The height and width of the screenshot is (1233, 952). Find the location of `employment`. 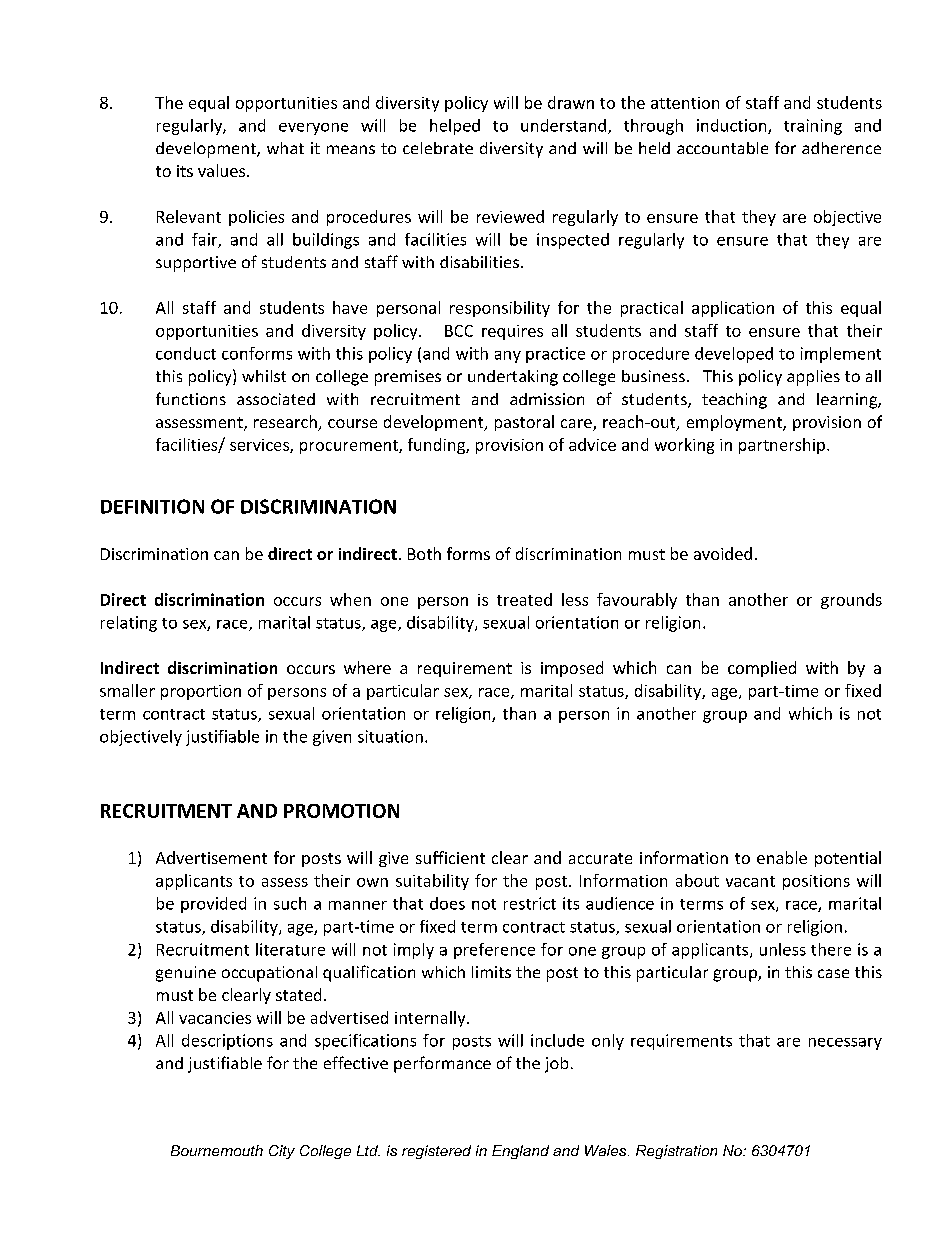

employment is located at coordinates (735, 423).
